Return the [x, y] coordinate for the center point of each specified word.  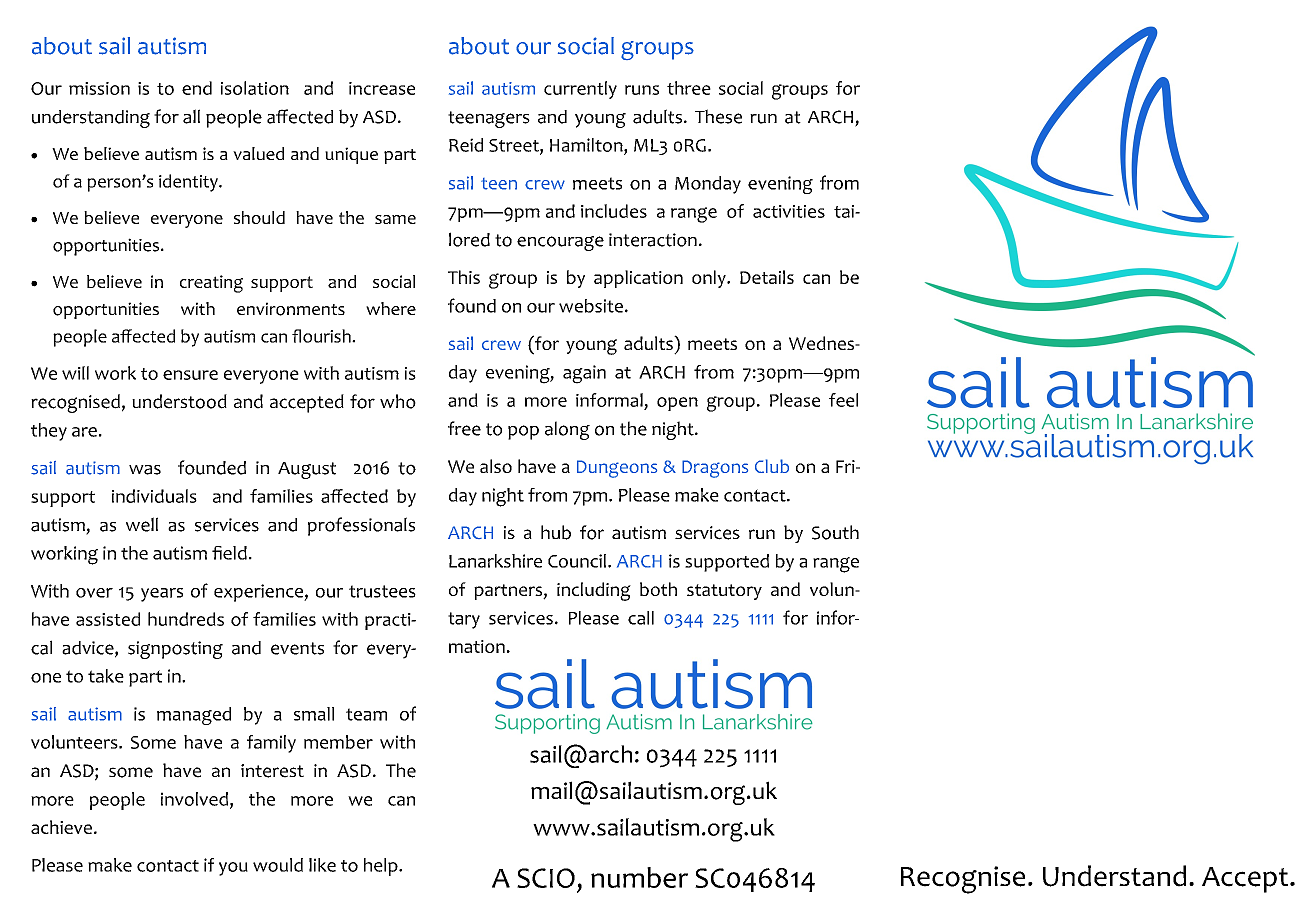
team [366, 714]
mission [99, 88]
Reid [466, 145]
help [382, 867]
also [496, 466]
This [464, 277]
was [145, 470]
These [718, 116]
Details [767, 277]
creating [211, 284]
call [641, 618]
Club [772, 466]
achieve [61, 827]
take [106, 676]
